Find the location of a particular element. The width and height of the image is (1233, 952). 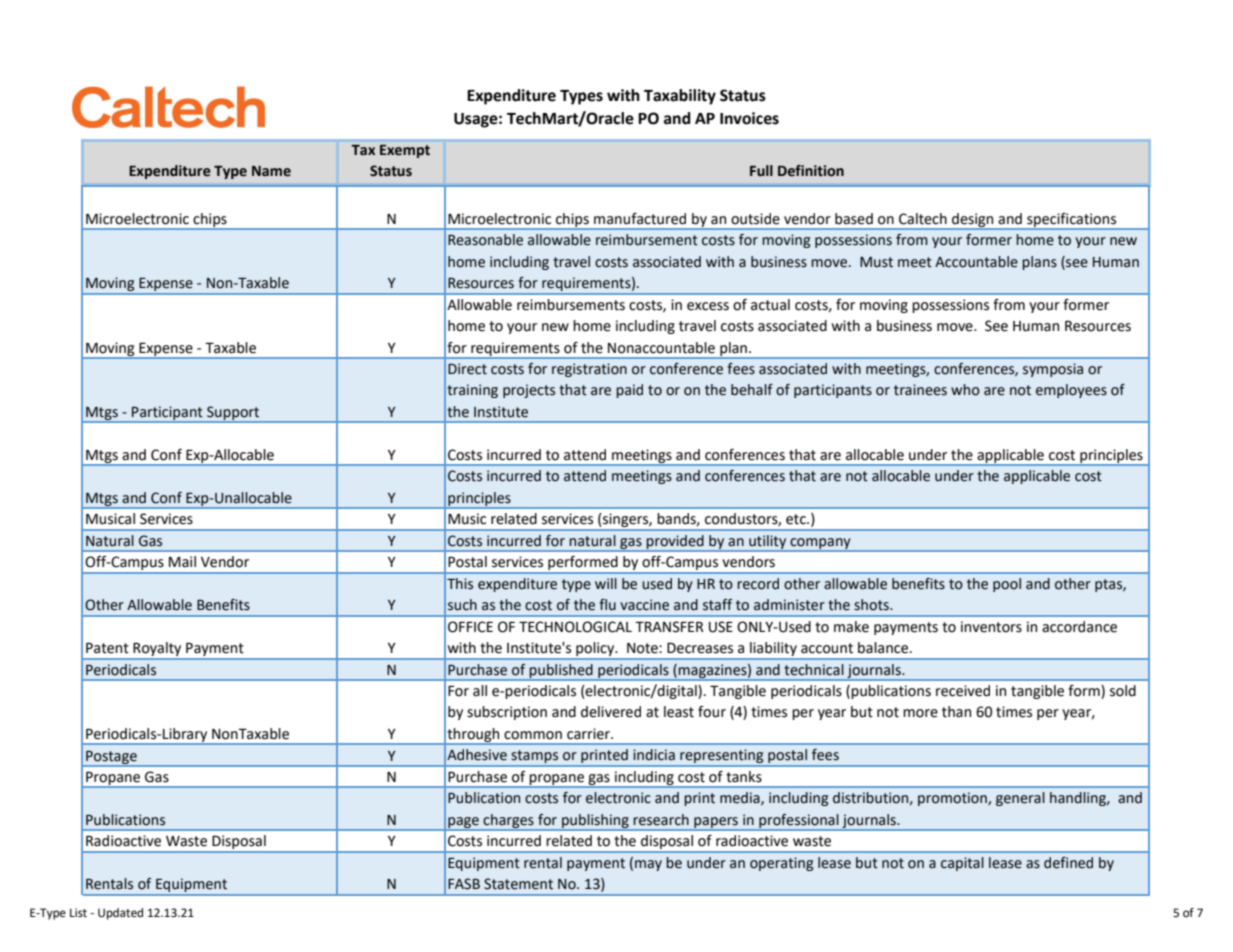

Definition is located at coordinates (811, 171).
